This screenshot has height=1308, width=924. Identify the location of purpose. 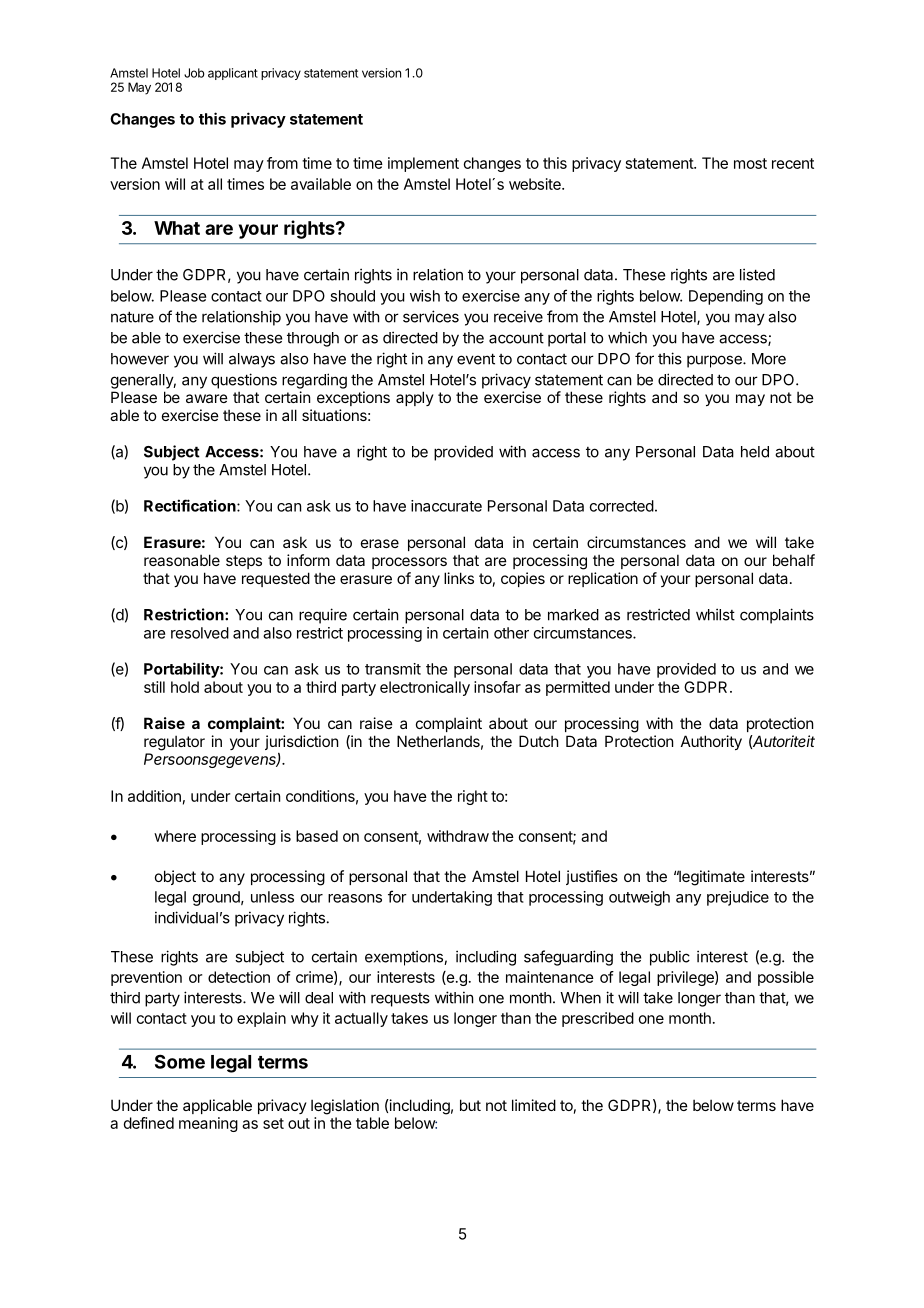
(715, 361).
